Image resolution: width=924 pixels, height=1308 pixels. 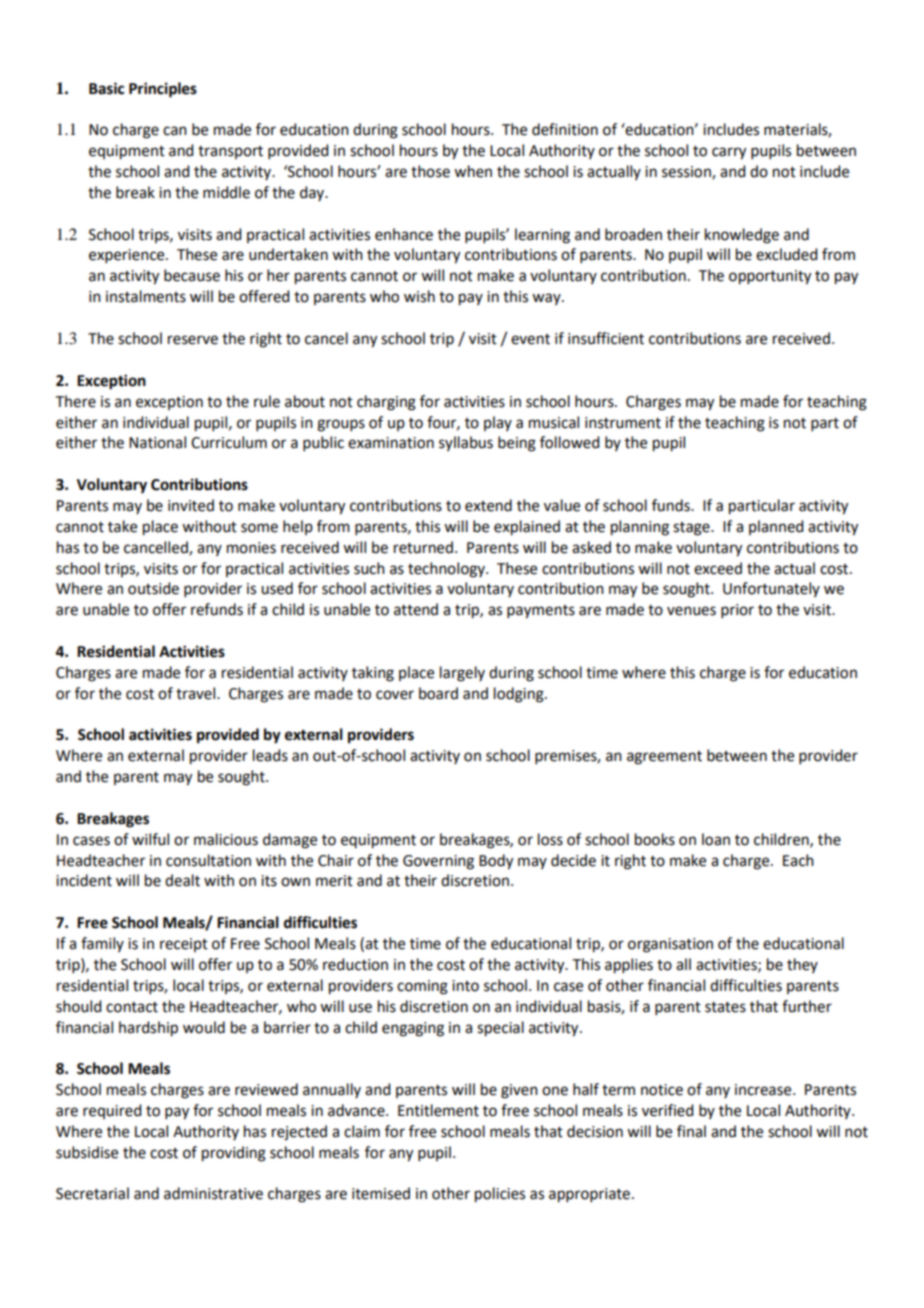 What do you see at coordinates (430, 171) in the page?
I see `those` at bounding box center [430, 171].
